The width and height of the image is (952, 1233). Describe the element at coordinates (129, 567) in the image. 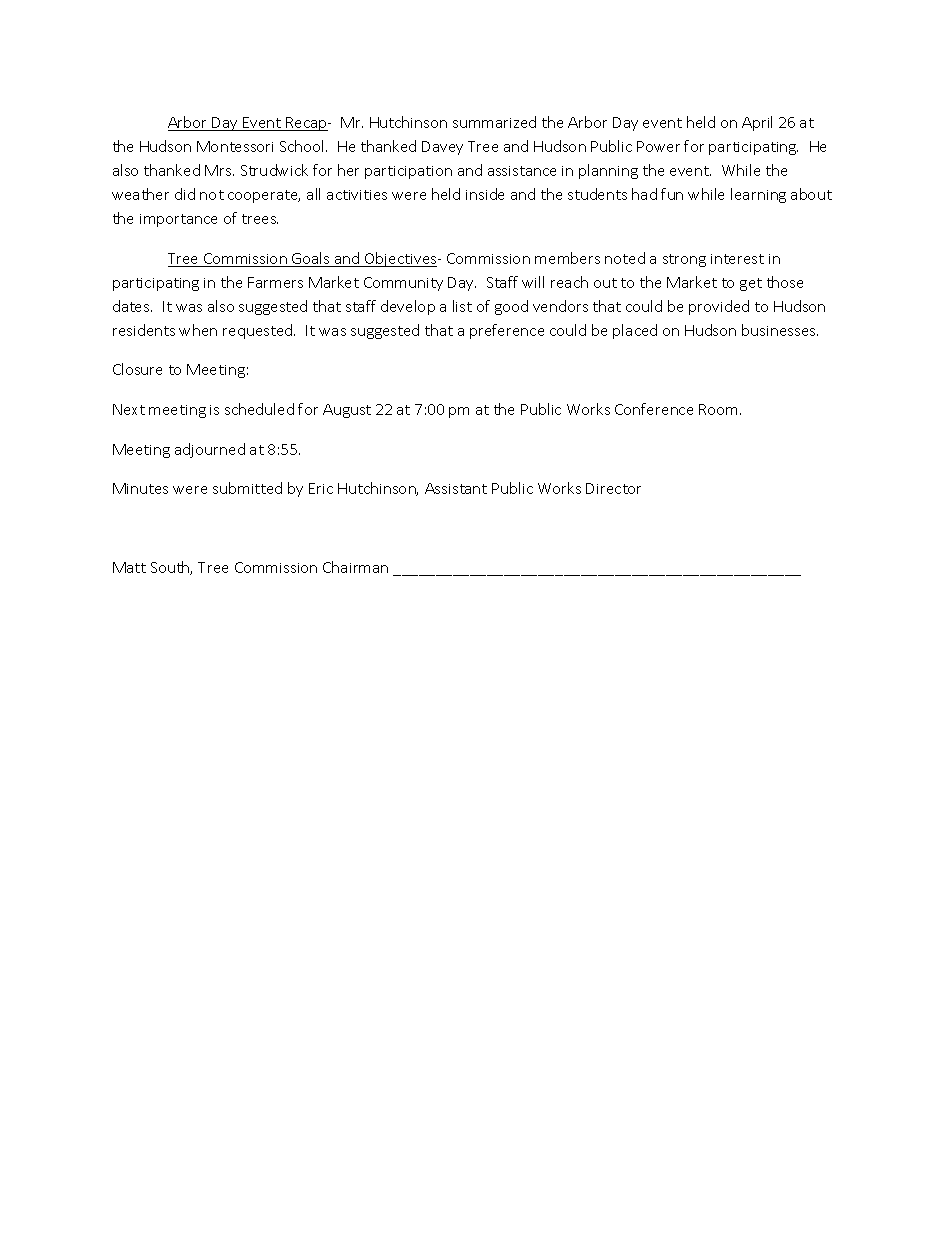

I see `Matt` at that location.
